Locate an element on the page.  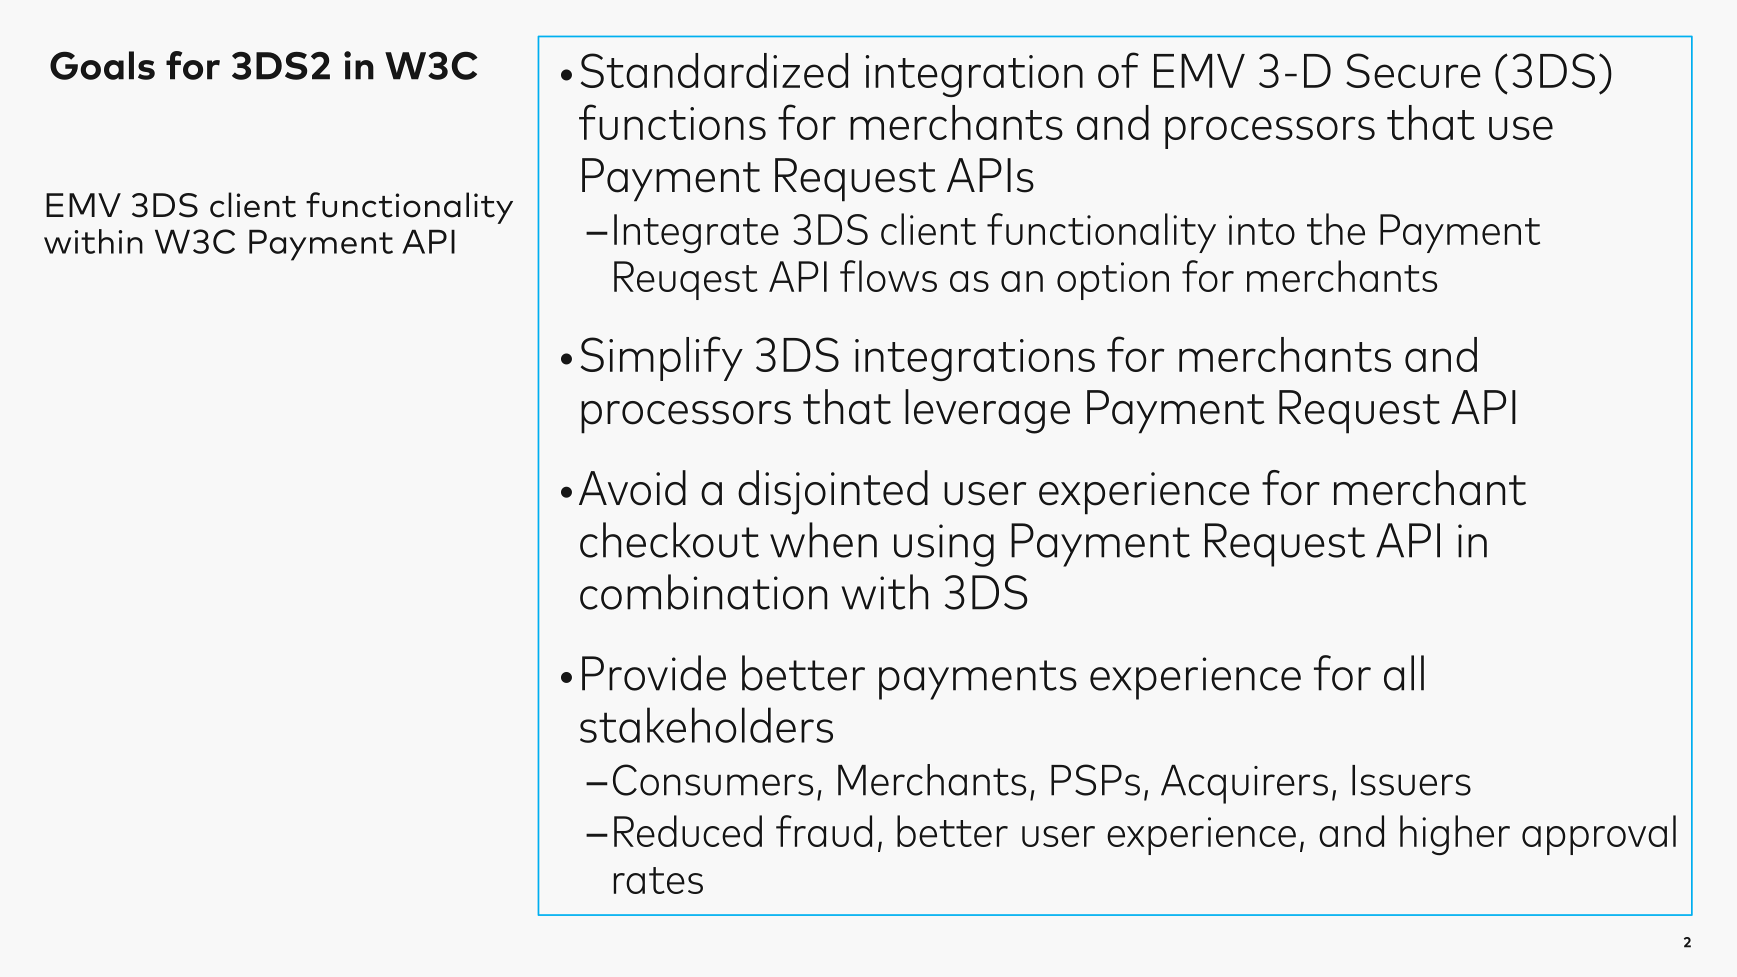
Standardized is located at coordinates (714, 70).
